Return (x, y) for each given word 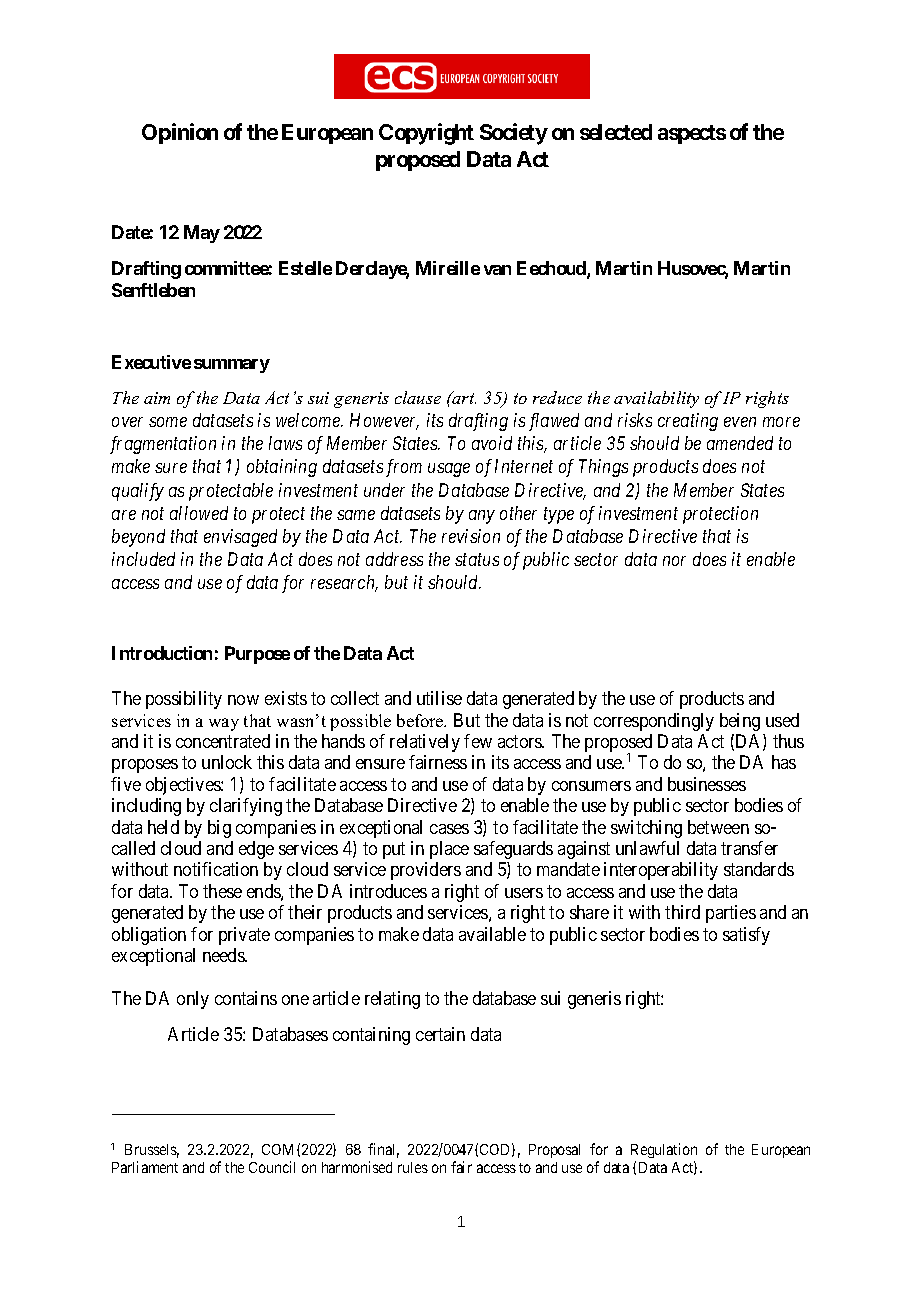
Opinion (180, 133)
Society (514, 134)
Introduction (162, 653)
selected (616, 132)
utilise (439, 698)
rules (413, 1167)
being (740, 722)
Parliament (145, 1167)
